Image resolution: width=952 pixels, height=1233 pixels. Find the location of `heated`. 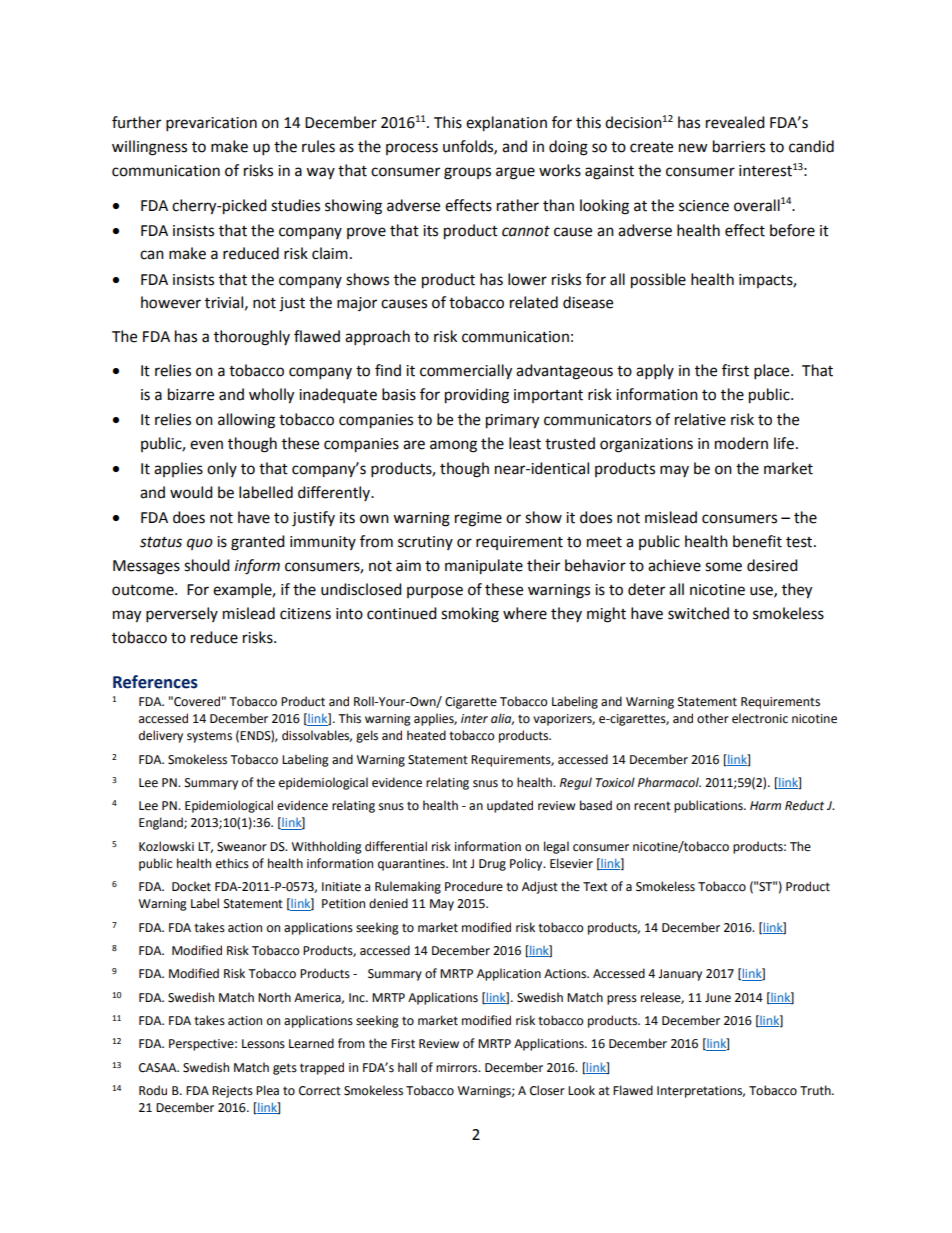

heated is located at coordinates (426, 735).
